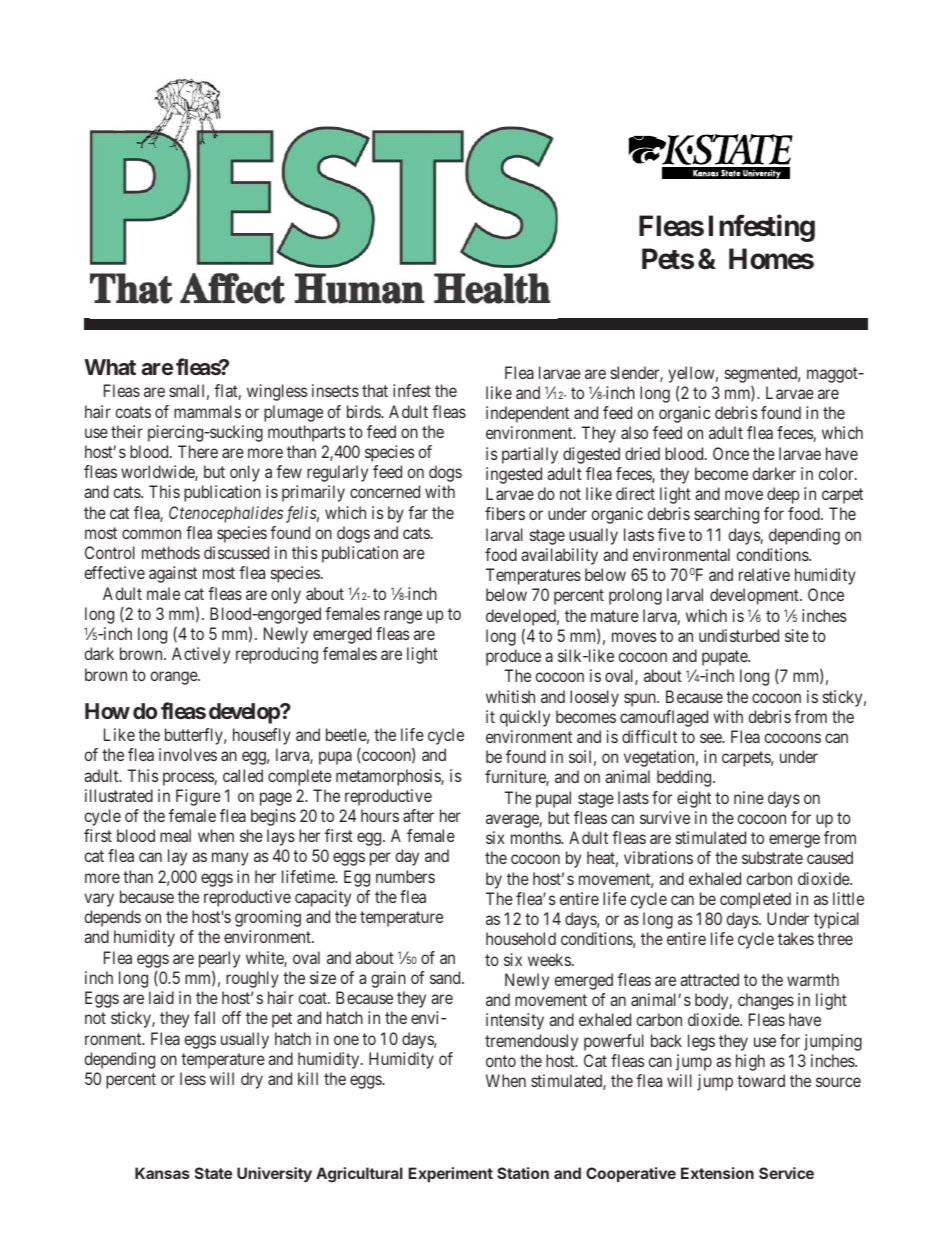  What do you see at coordinates (749, 797) in the image?
I see `nine` at bounding box center [749, 797].
